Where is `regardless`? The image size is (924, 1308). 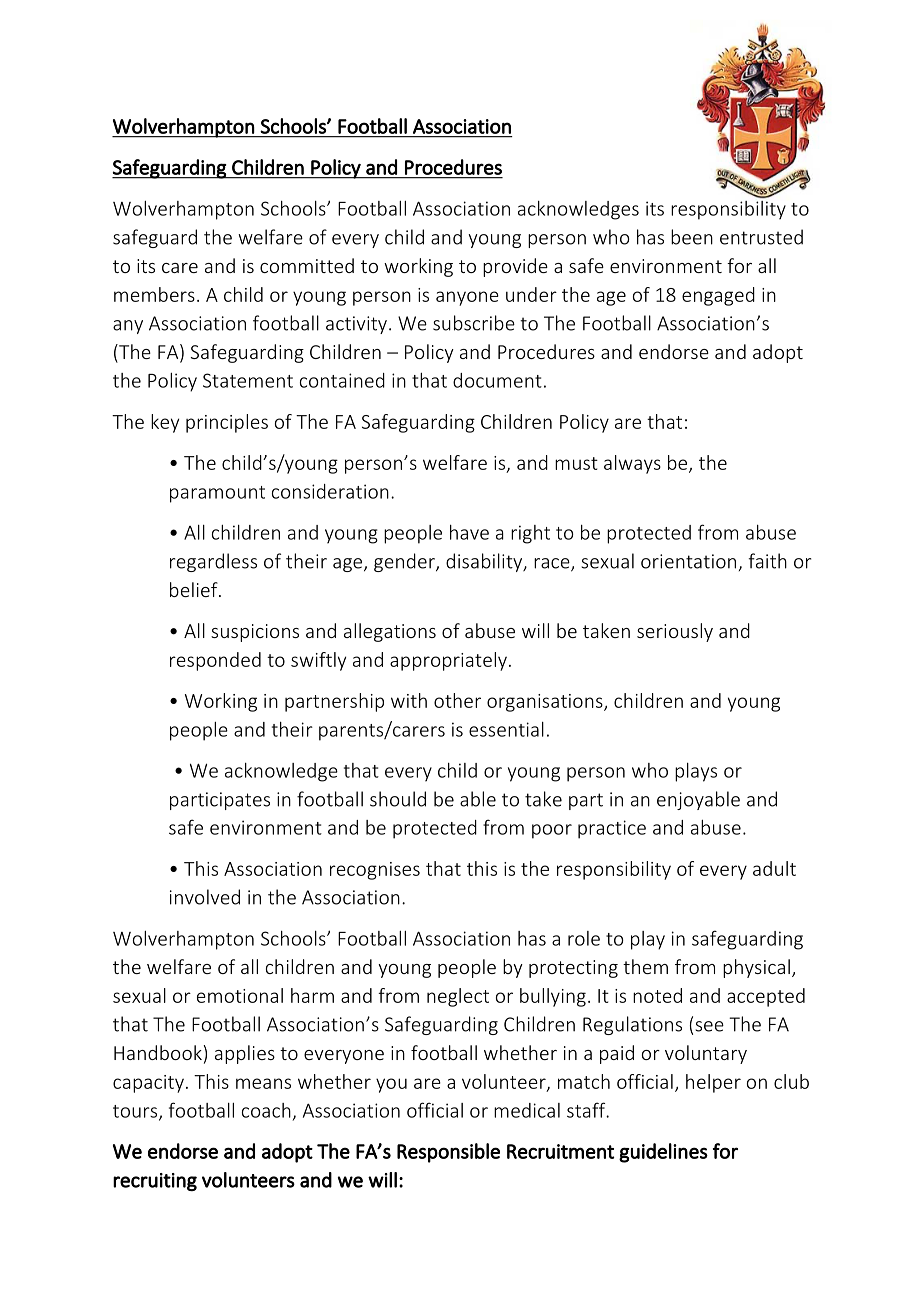
regardless is located at coordinates (213, 562).
